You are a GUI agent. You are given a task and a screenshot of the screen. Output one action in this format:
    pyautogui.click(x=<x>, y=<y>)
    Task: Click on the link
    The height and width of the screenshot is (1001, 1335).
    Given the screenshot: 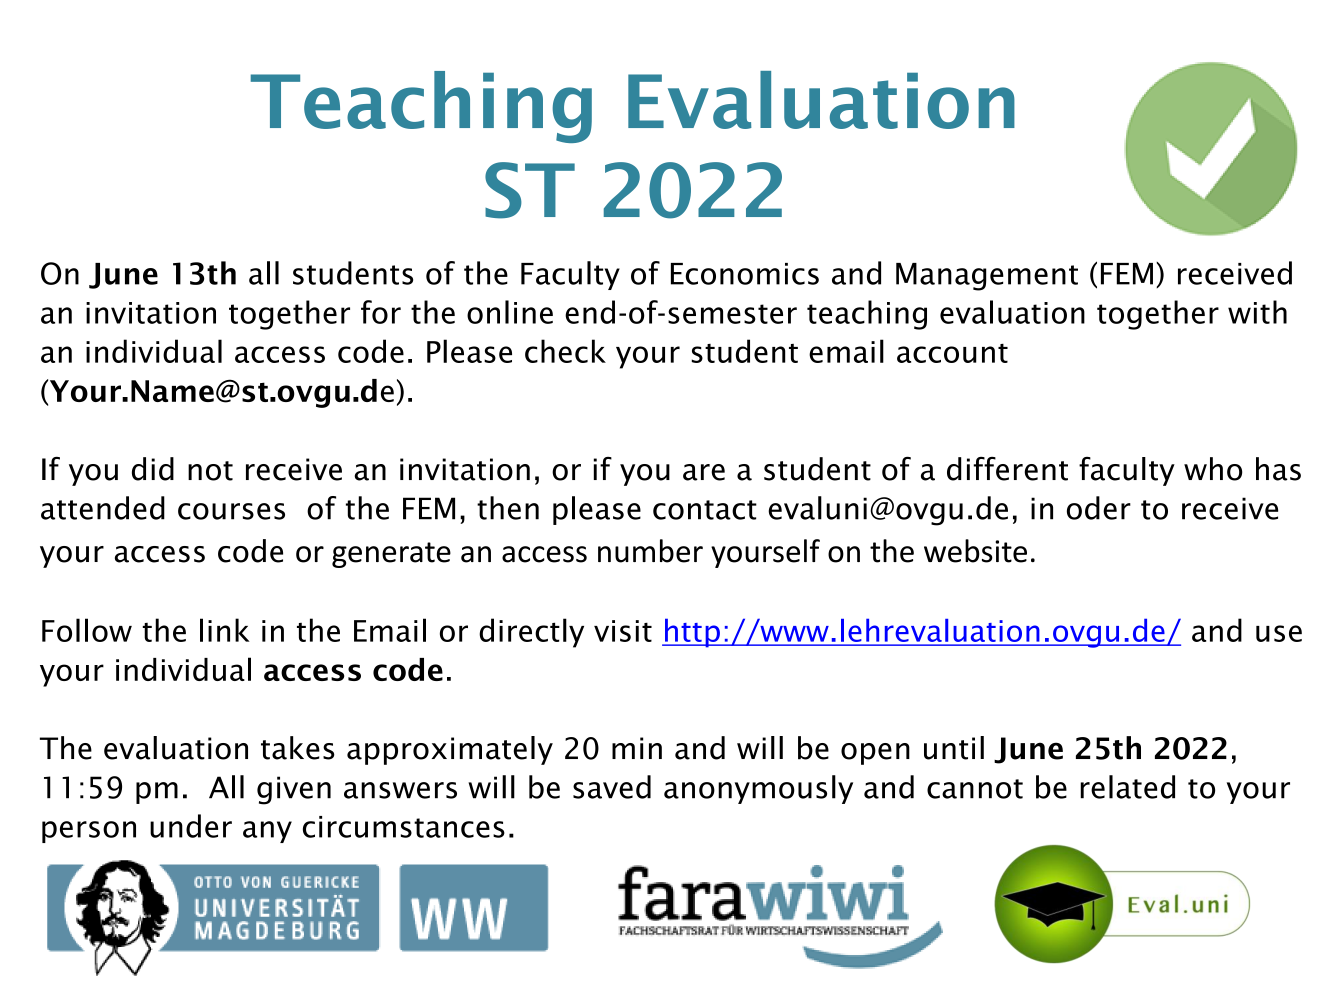 What is the action you would take?
    pyautogui.click(x=225, y=630)
